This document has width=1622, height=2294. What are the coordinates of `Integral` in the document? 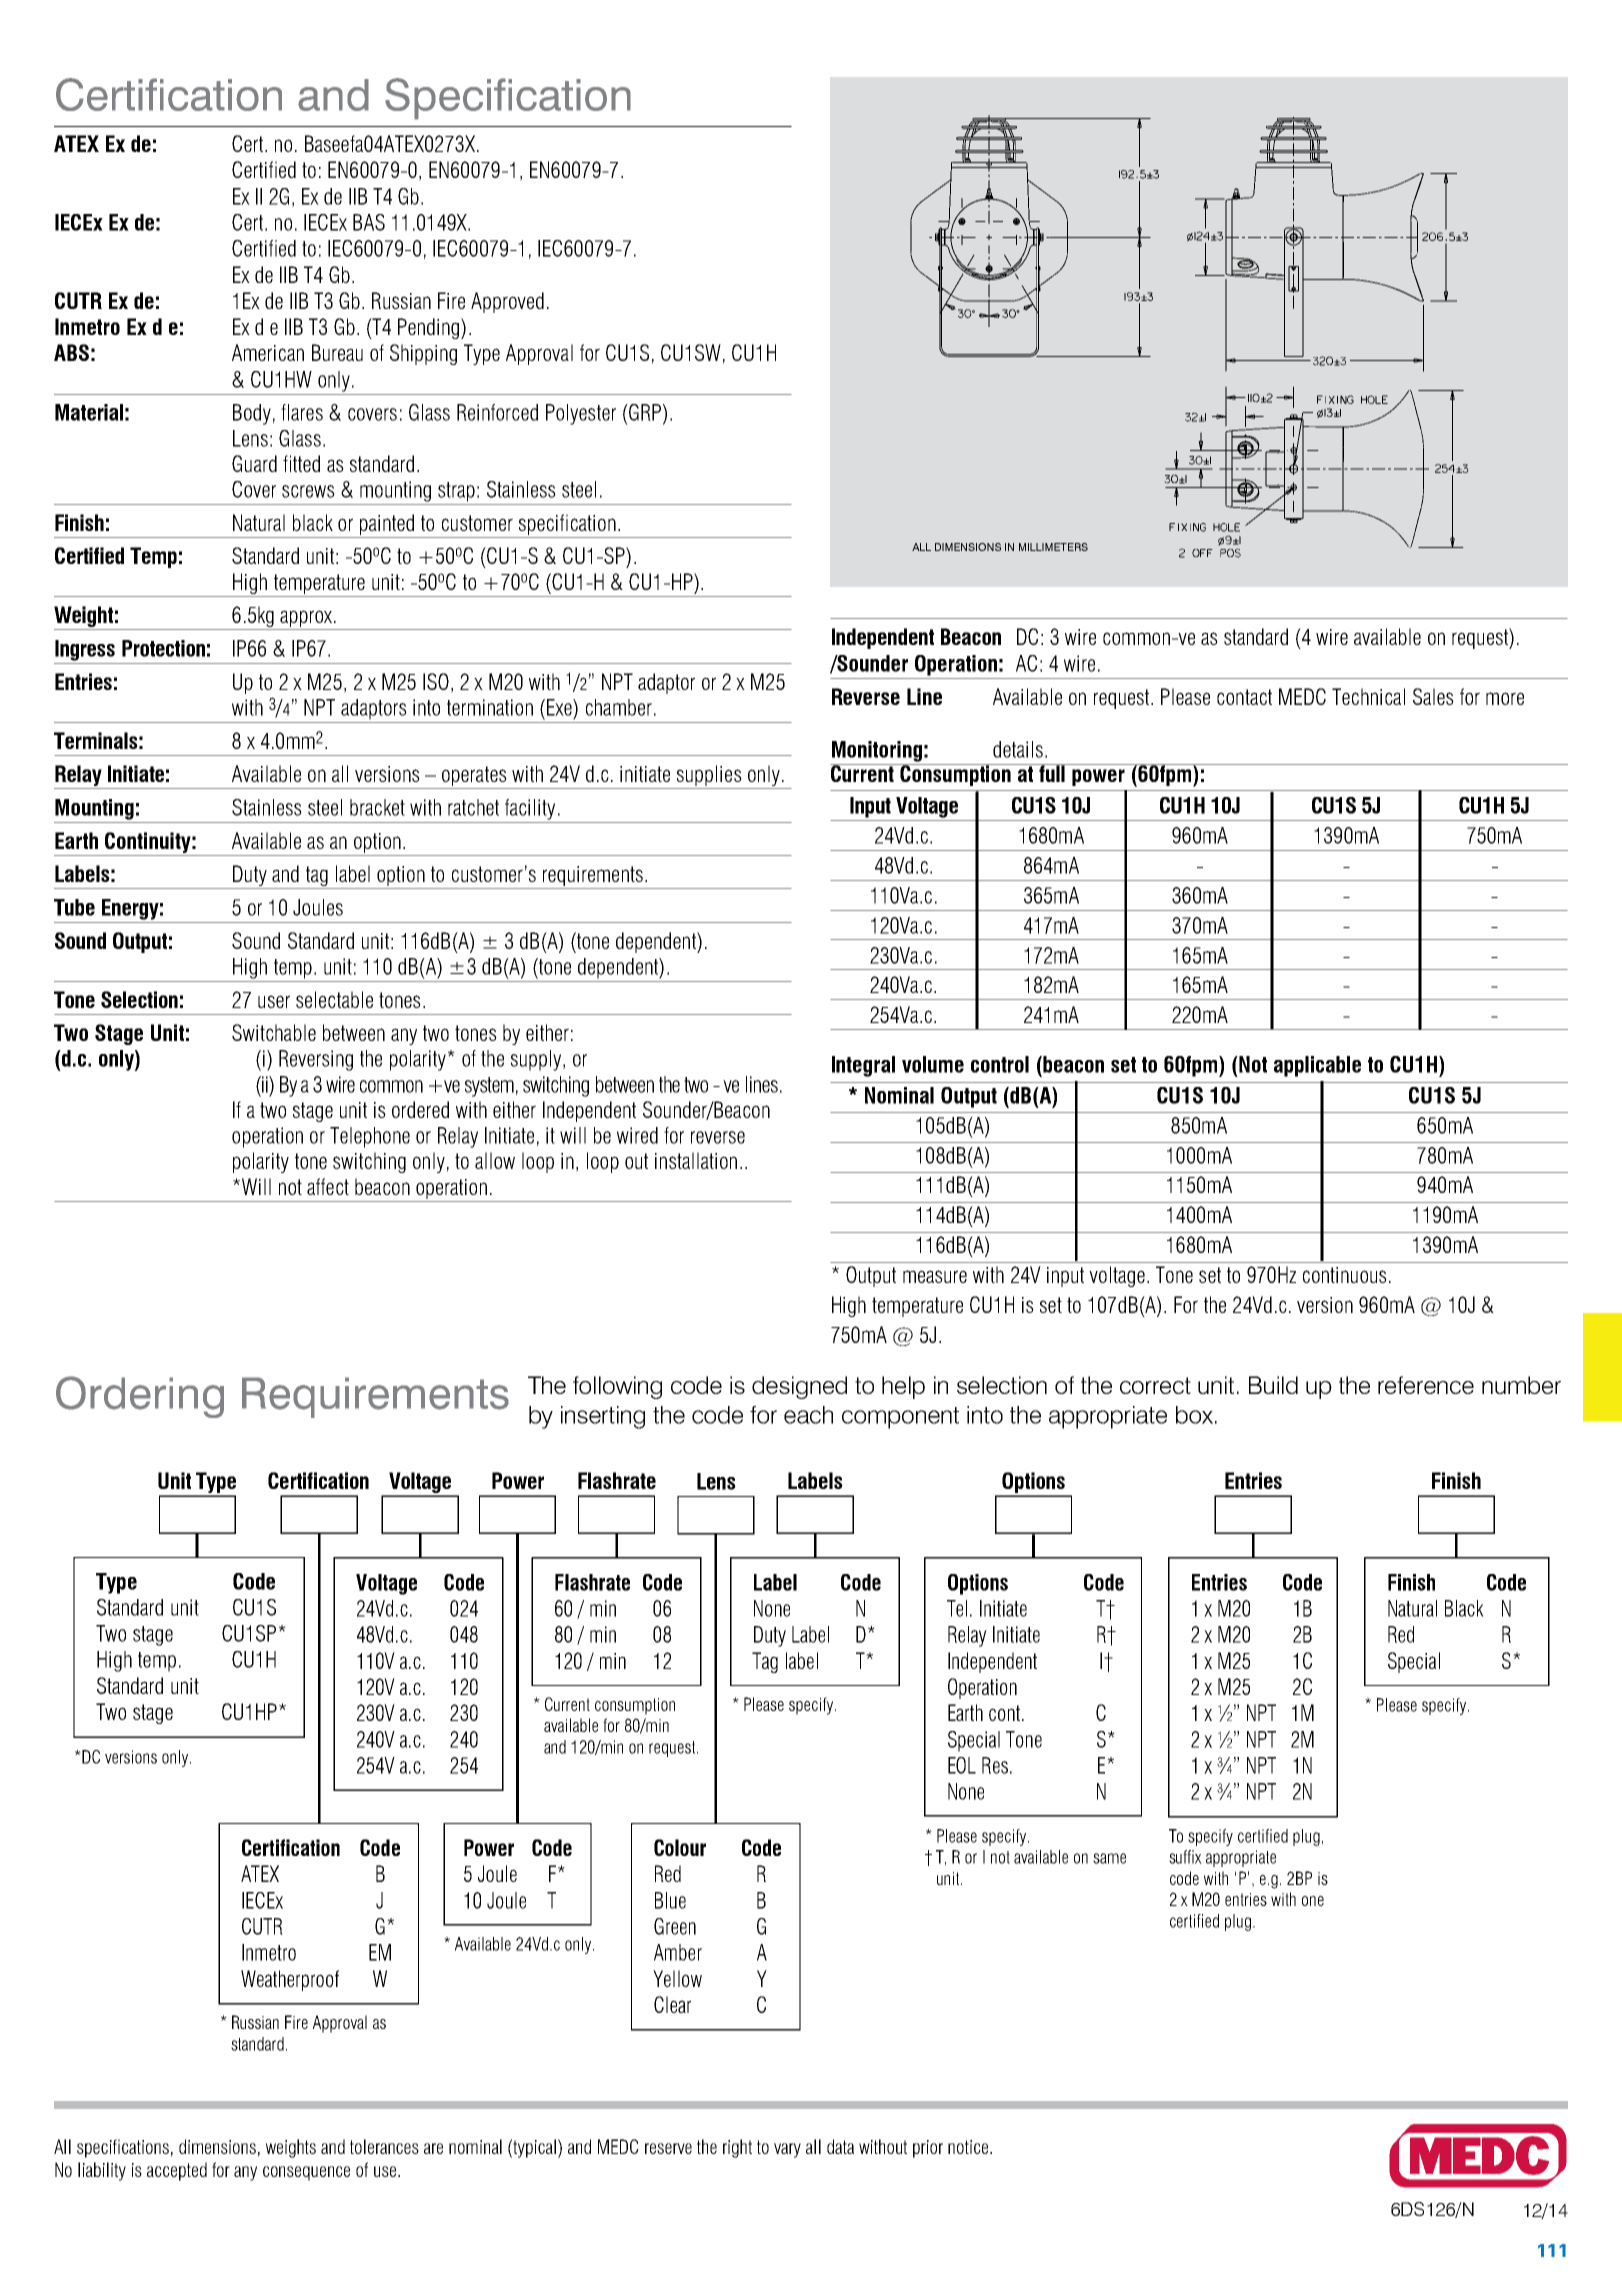 It's located at (863, 1066).
